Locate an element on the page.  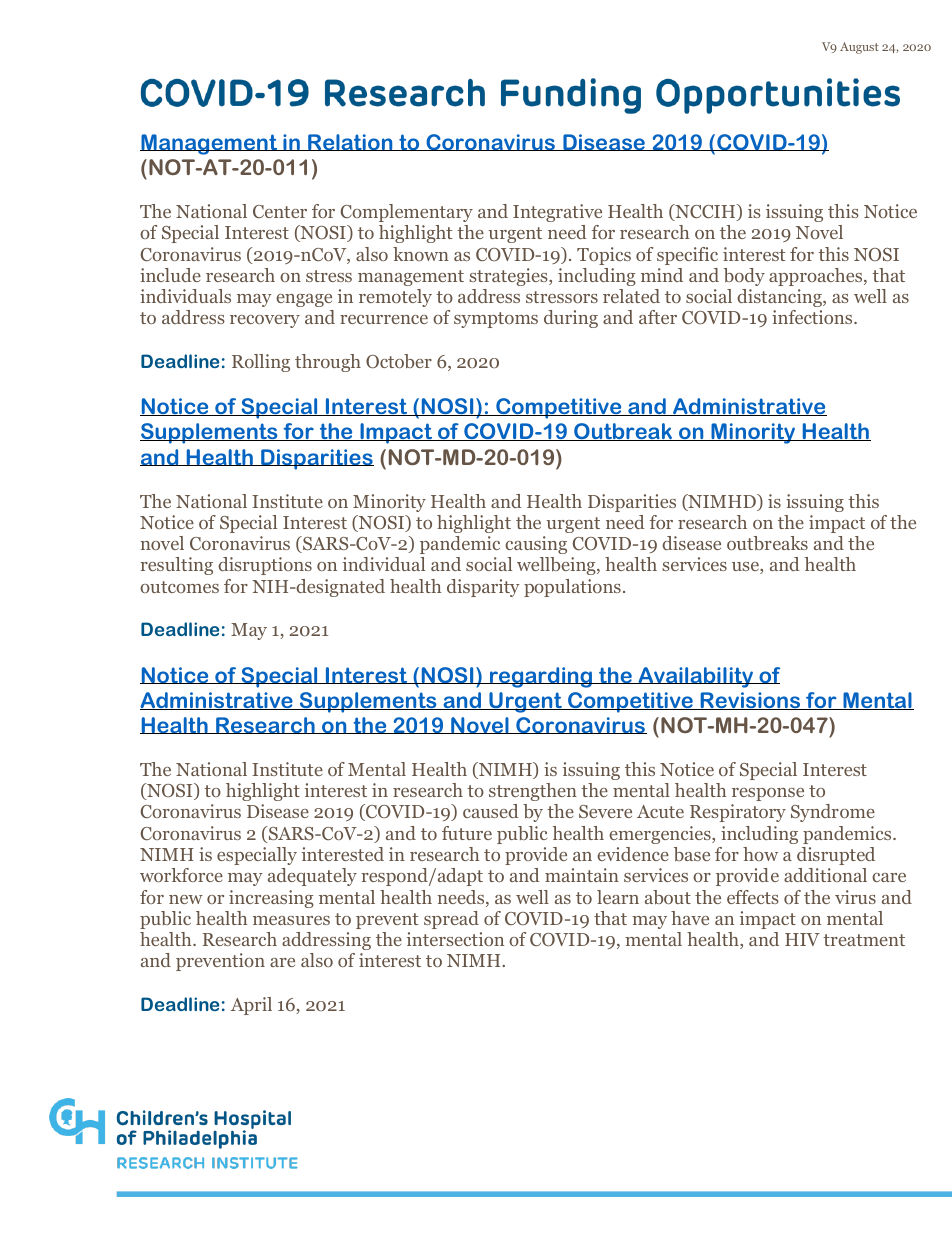
Integrative is located at coordinates (557, 213).
